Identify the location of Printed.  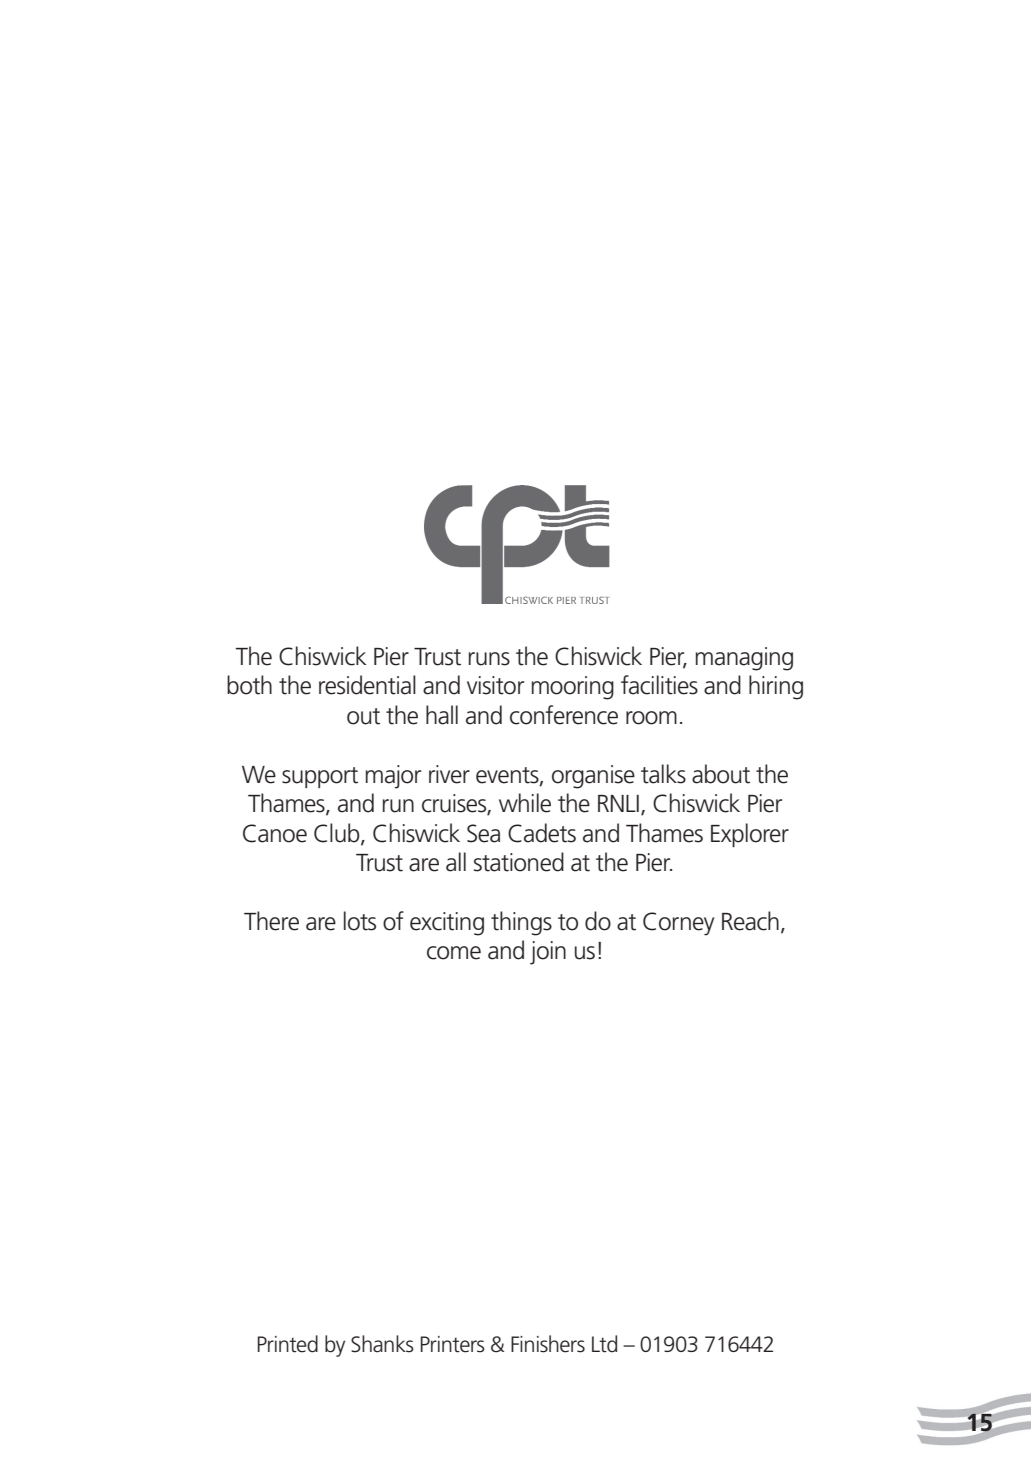
(288, 1344).
